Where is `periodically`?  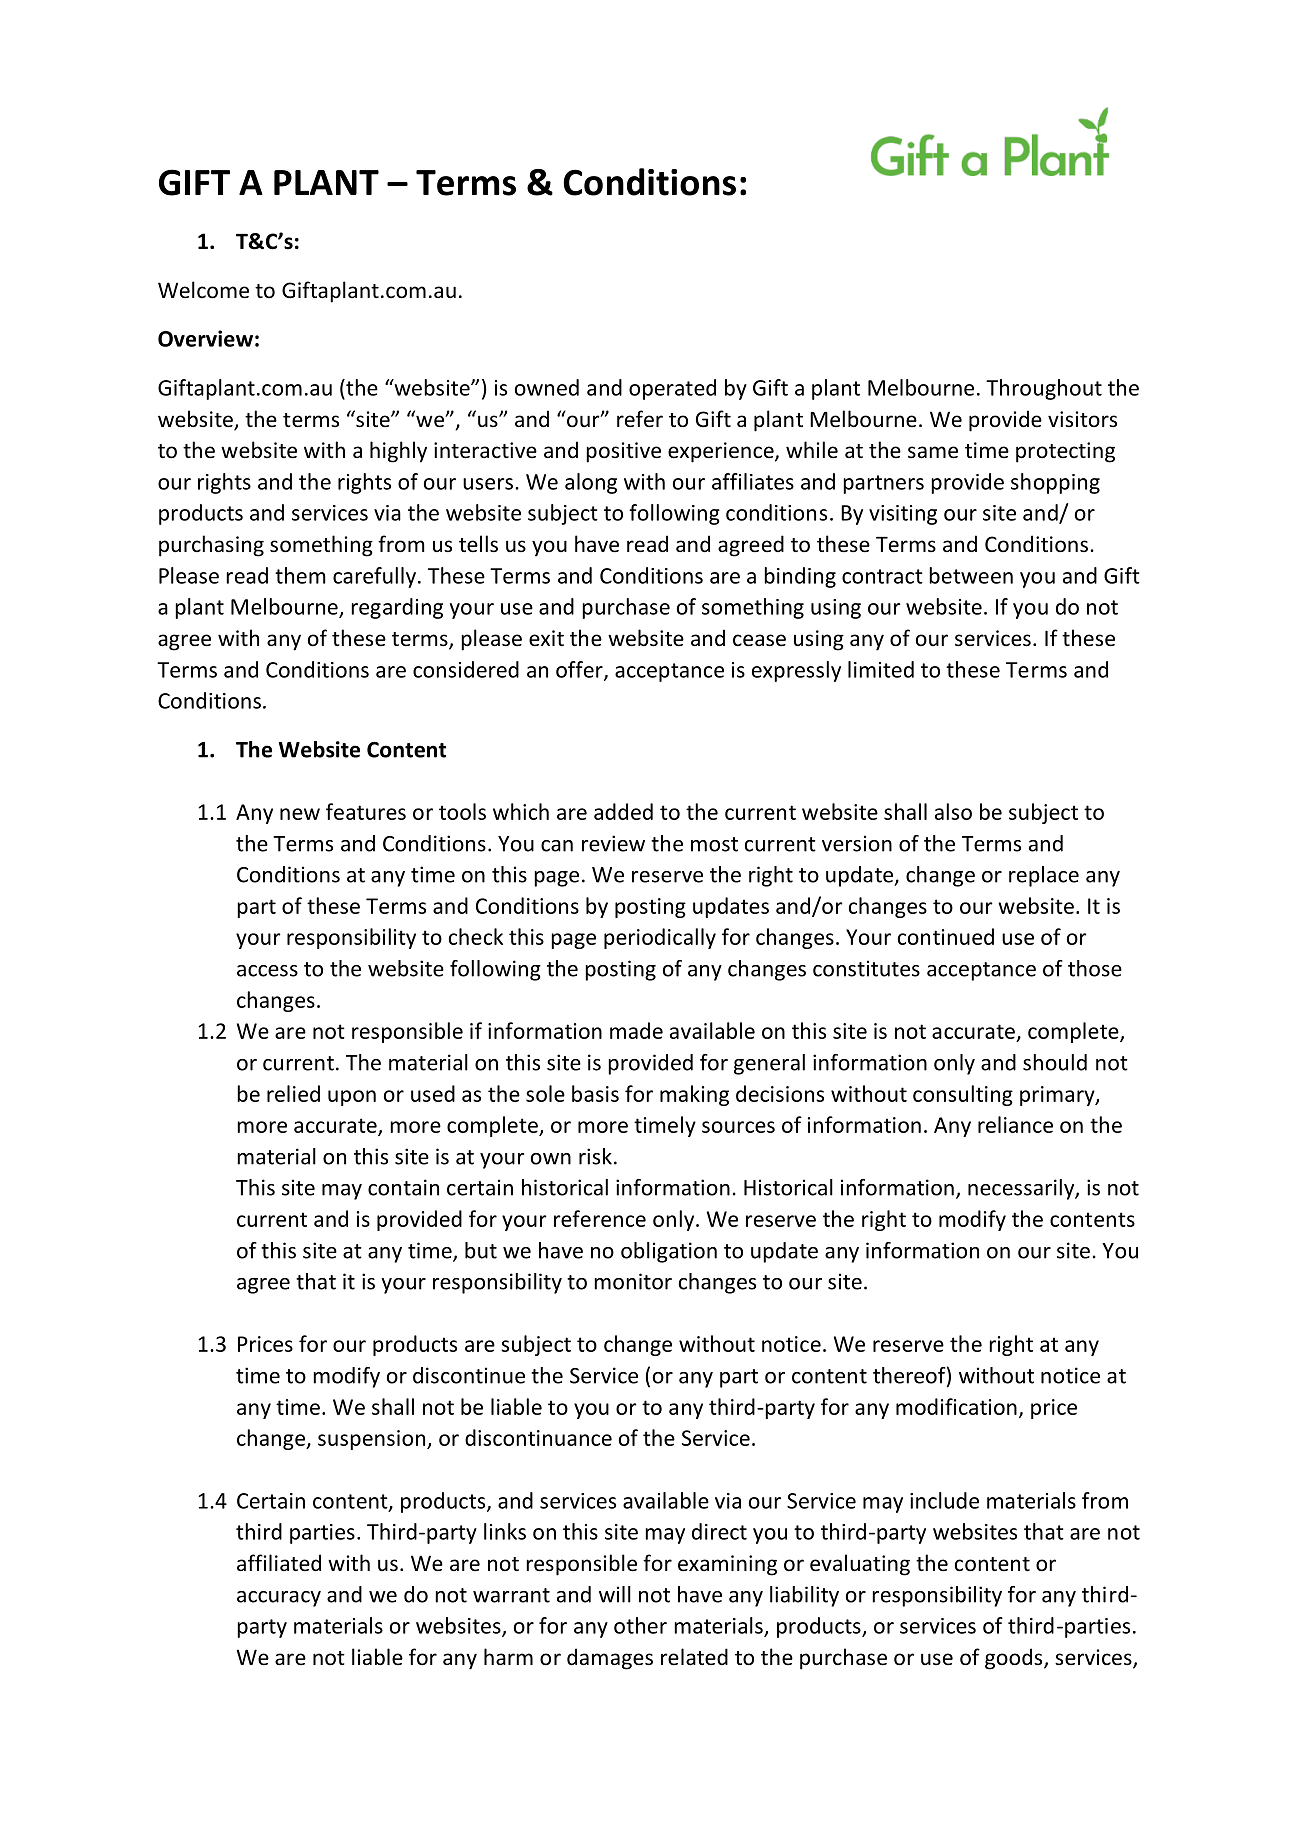 periodically is located at coordinates (660, 938).
